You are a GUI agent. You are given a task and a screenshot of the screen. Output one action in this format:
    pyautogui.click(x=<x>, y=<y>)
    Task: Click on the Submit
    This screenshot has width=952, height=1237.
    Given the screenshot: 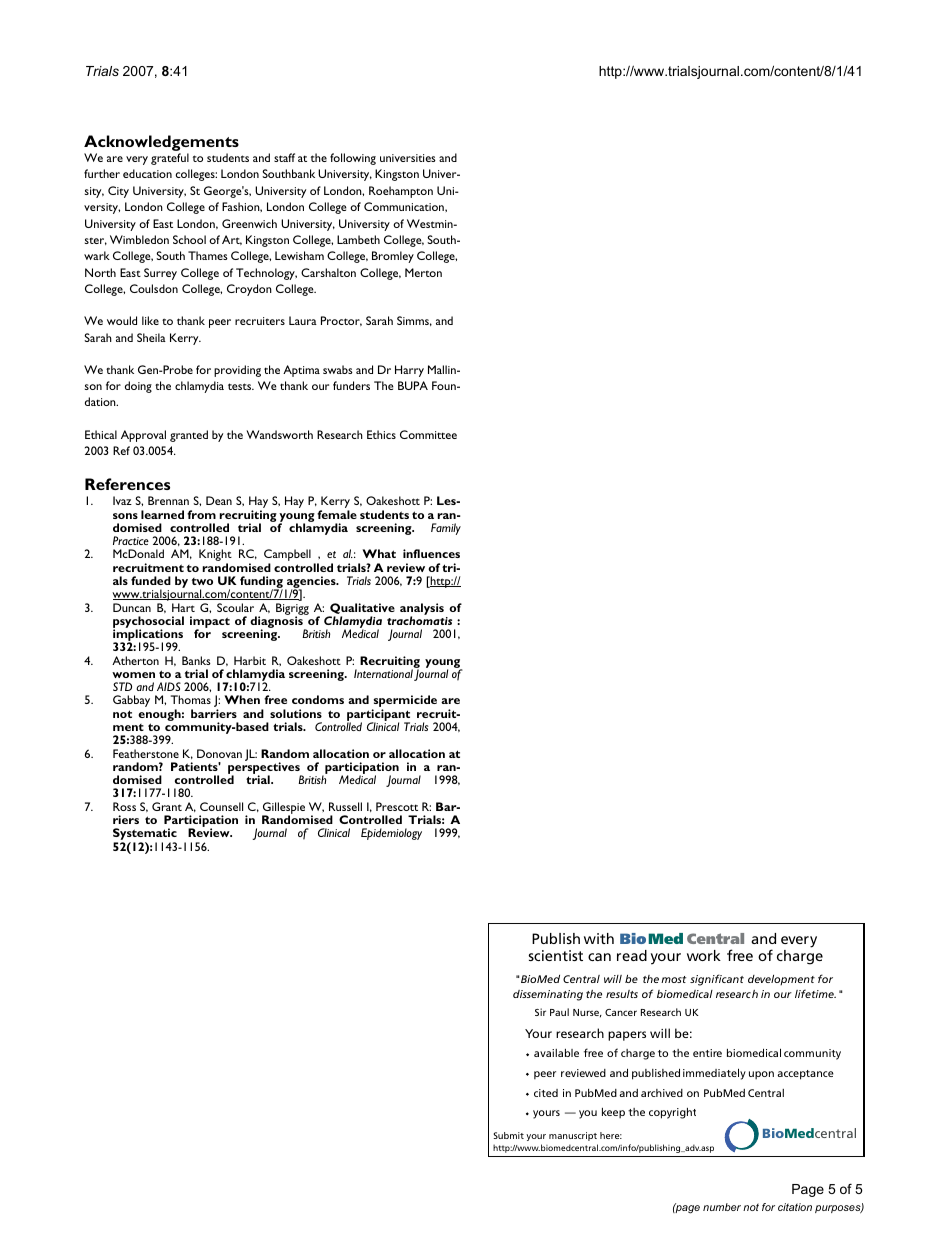 What is the action you would take?
    pyautogui.click(x=509, y=1135)
